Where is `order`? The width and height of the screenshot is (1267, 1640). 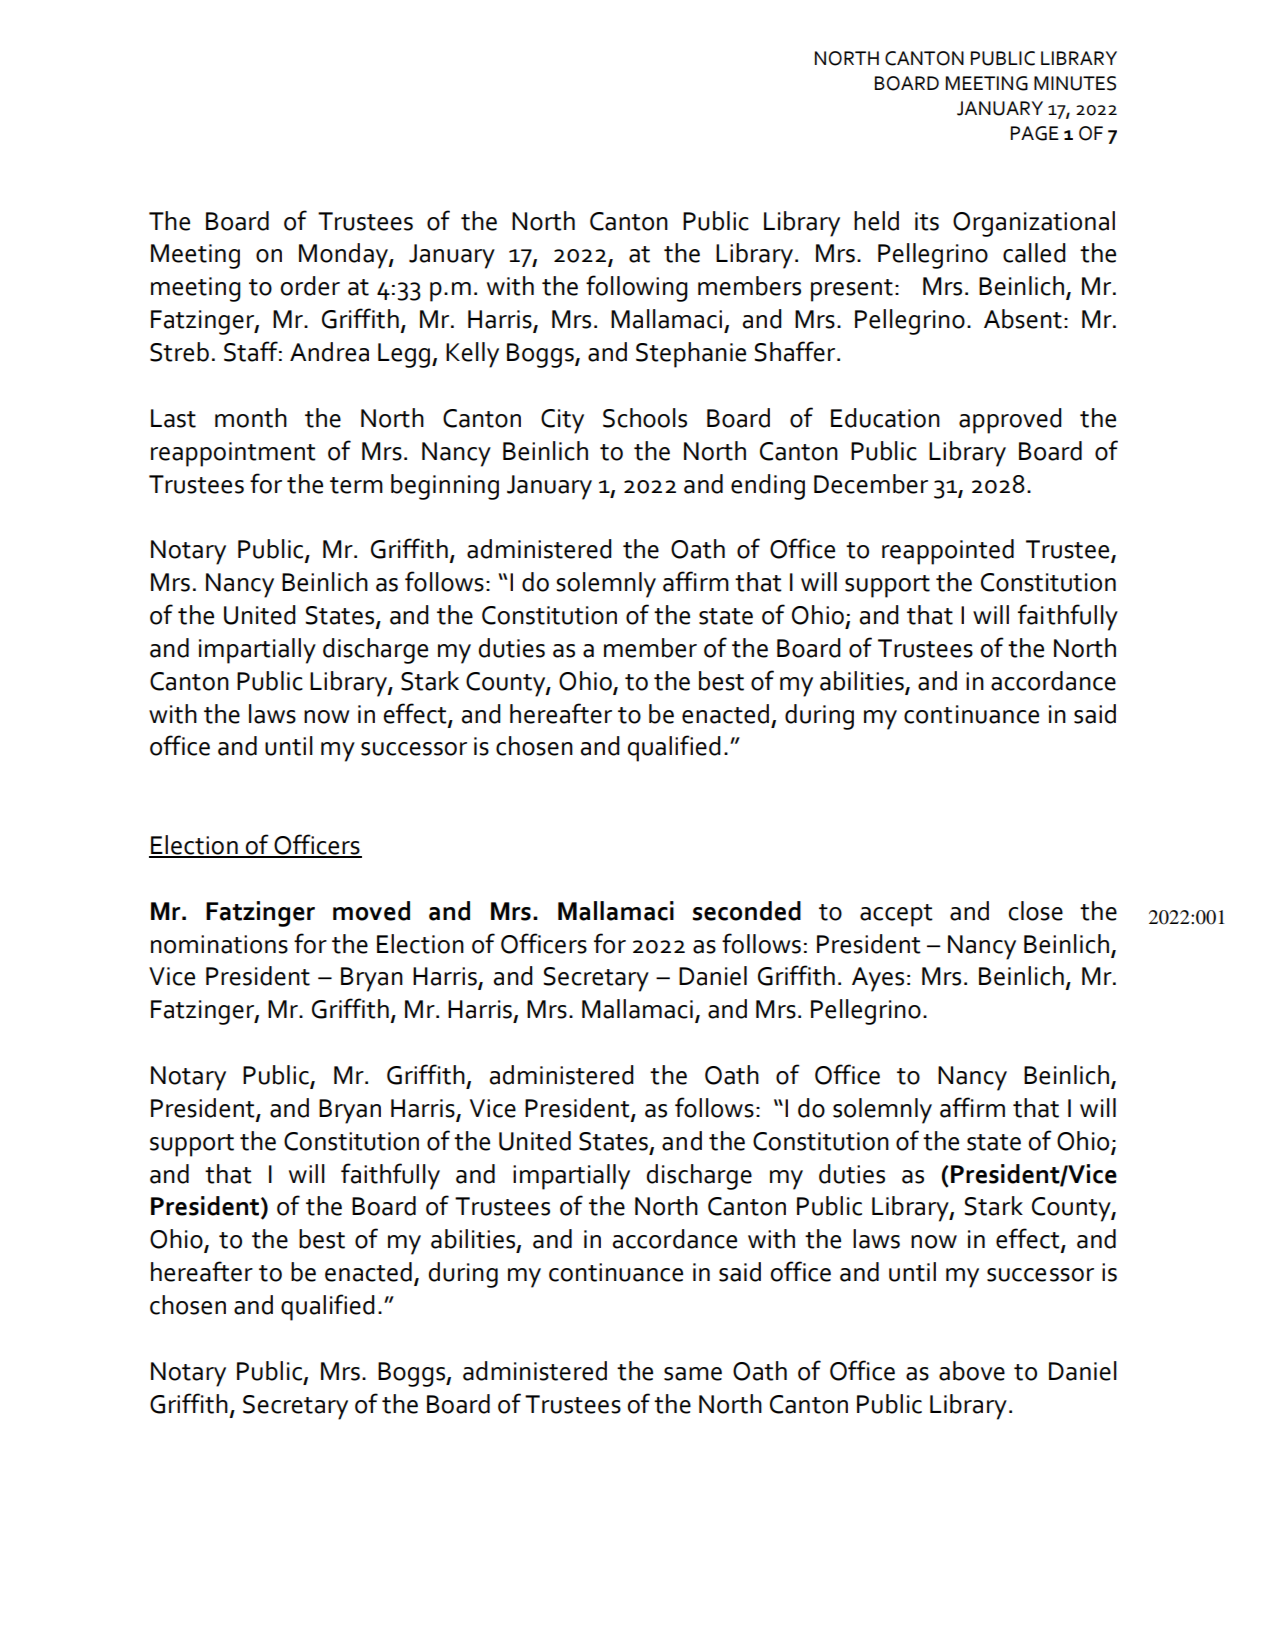
order is located at coordinates (310, 286).
